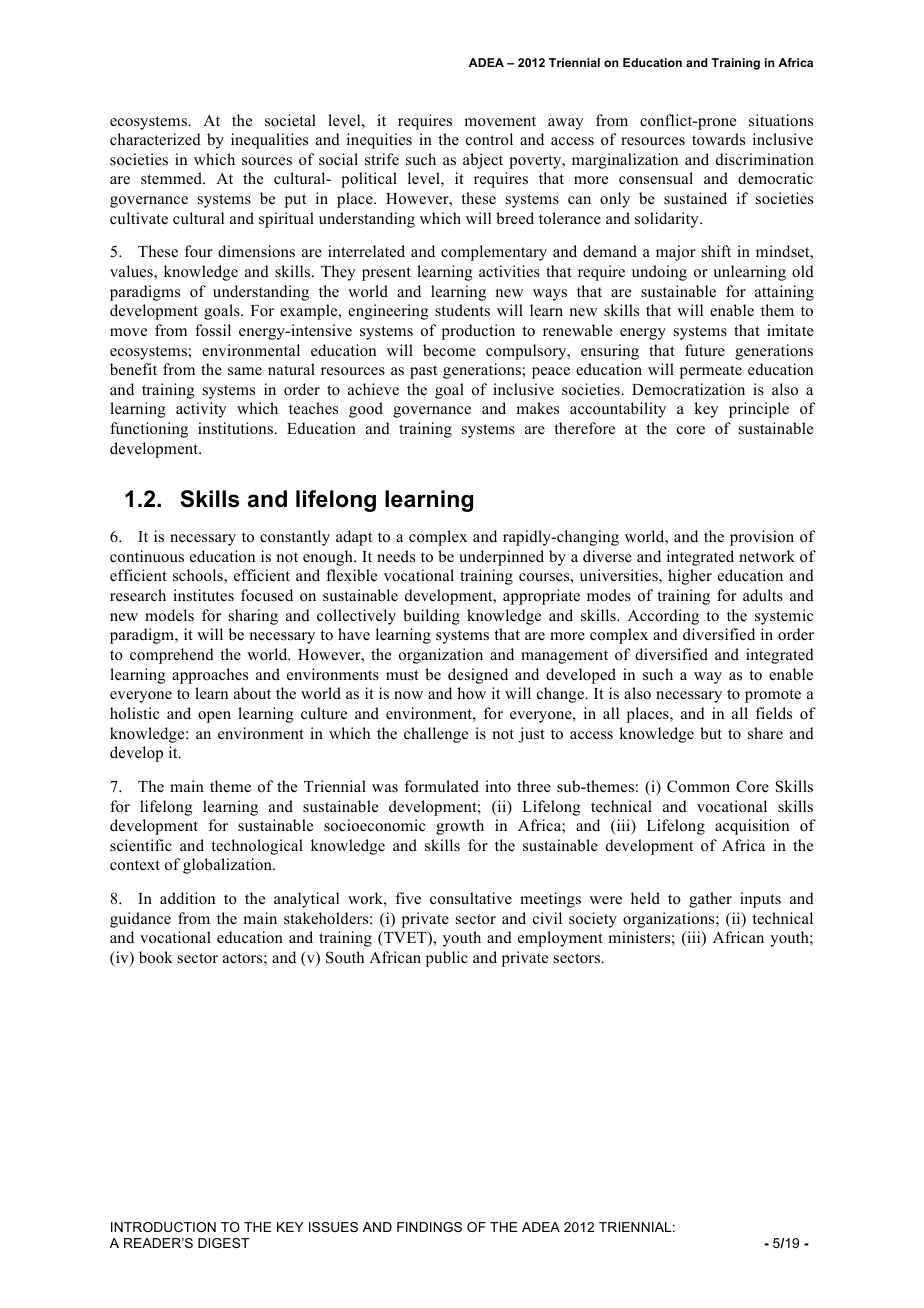 Image resolution: width=924 pixels, height=1308 pixels. I want to click on underpinned, so click(501, 558).
